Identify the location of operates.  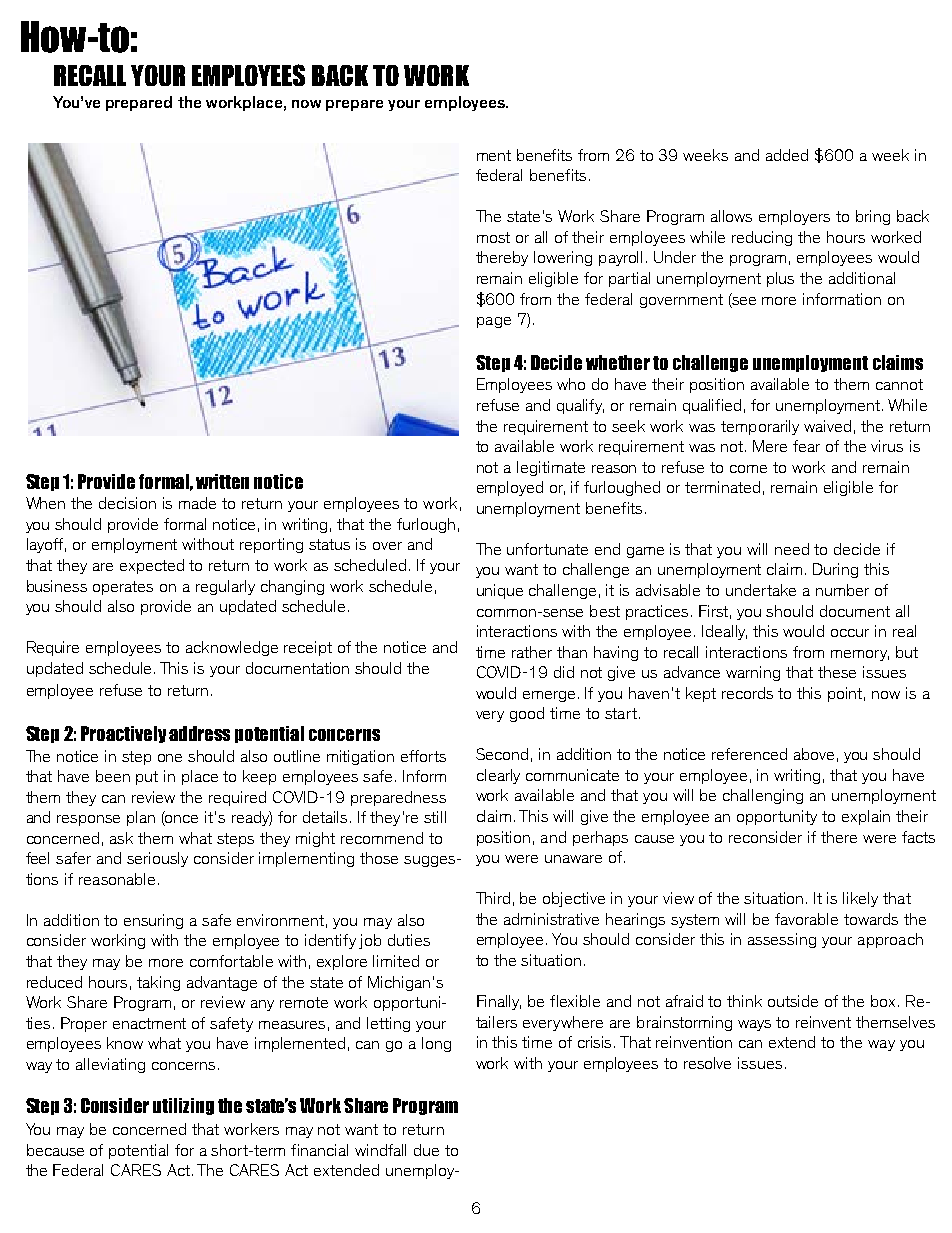
(123, 588).
